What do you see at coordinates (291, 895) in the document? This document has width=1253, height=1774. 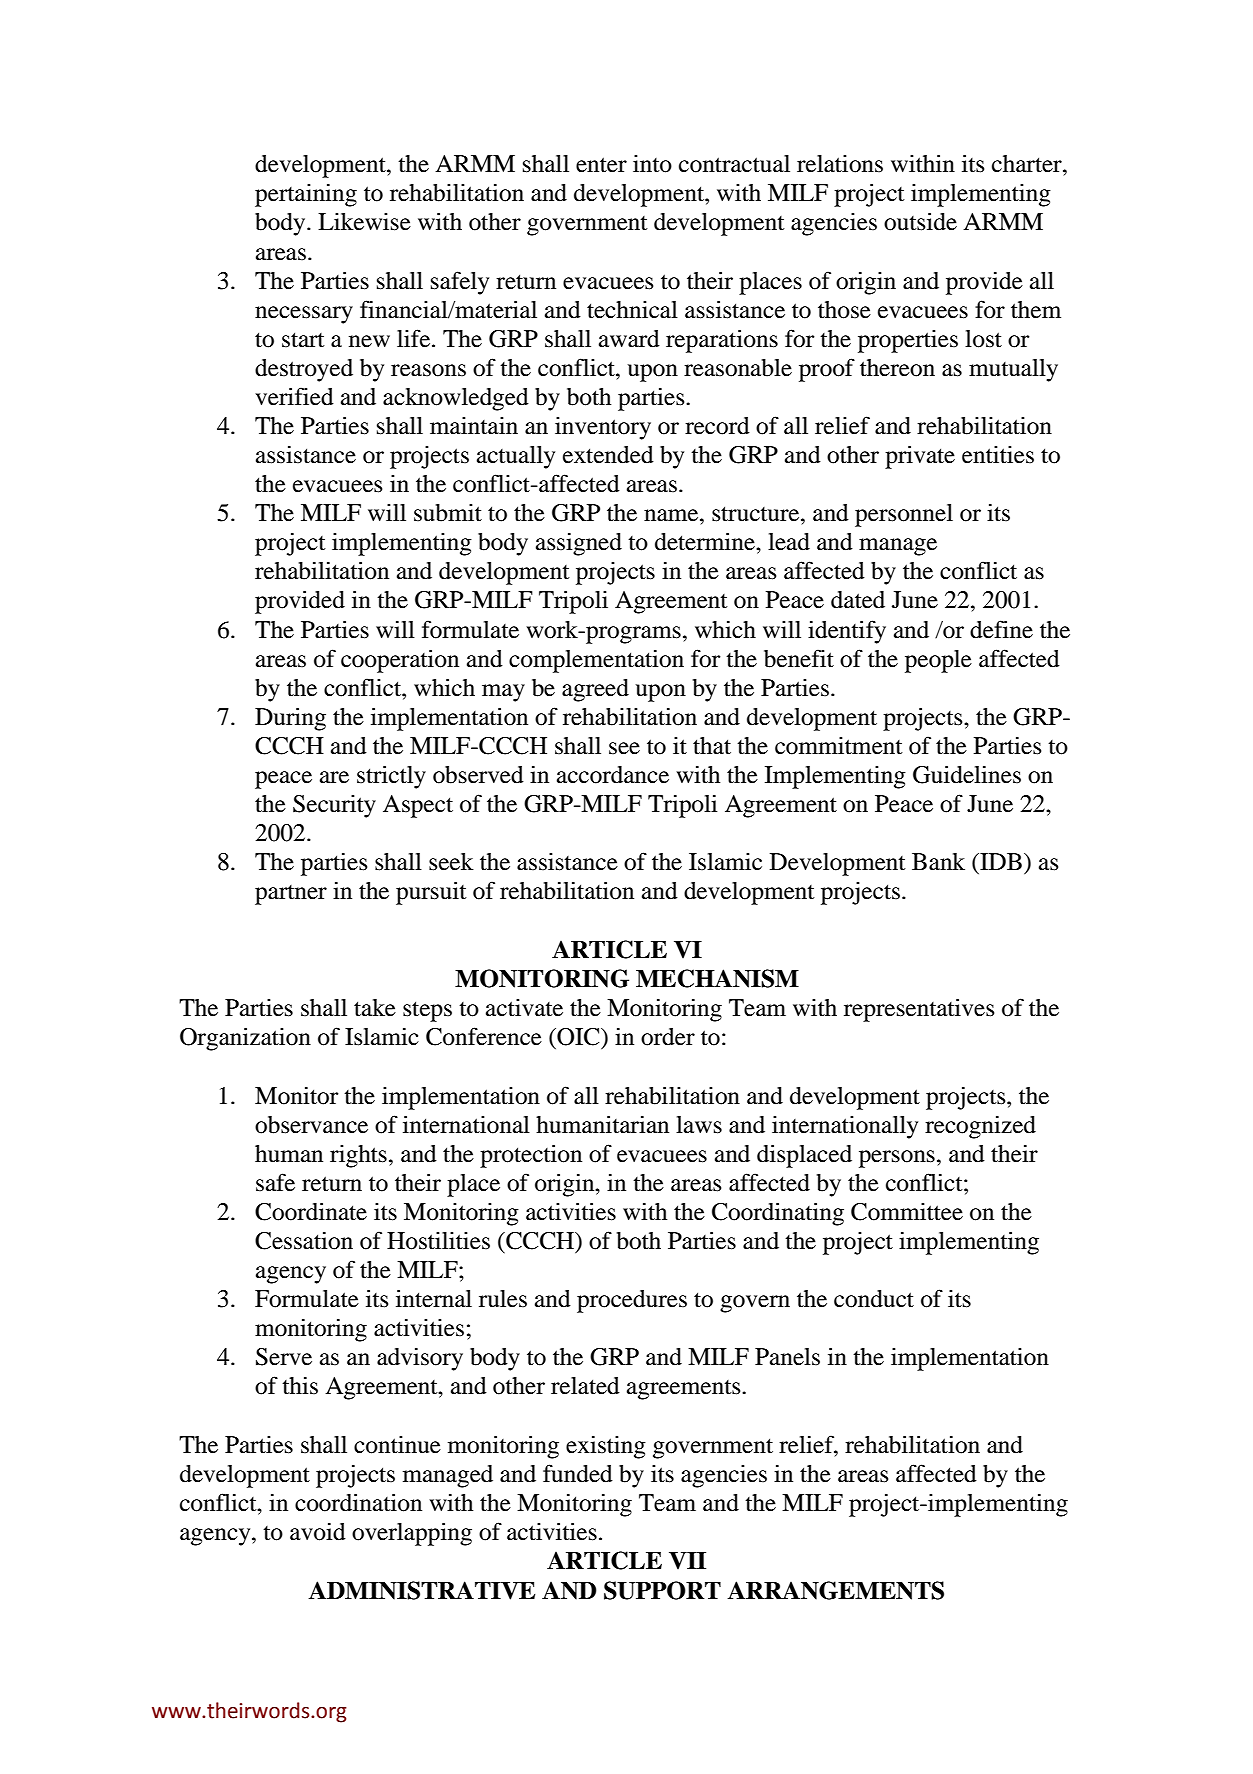 I see `partner` at bounding box center [291, 895].
